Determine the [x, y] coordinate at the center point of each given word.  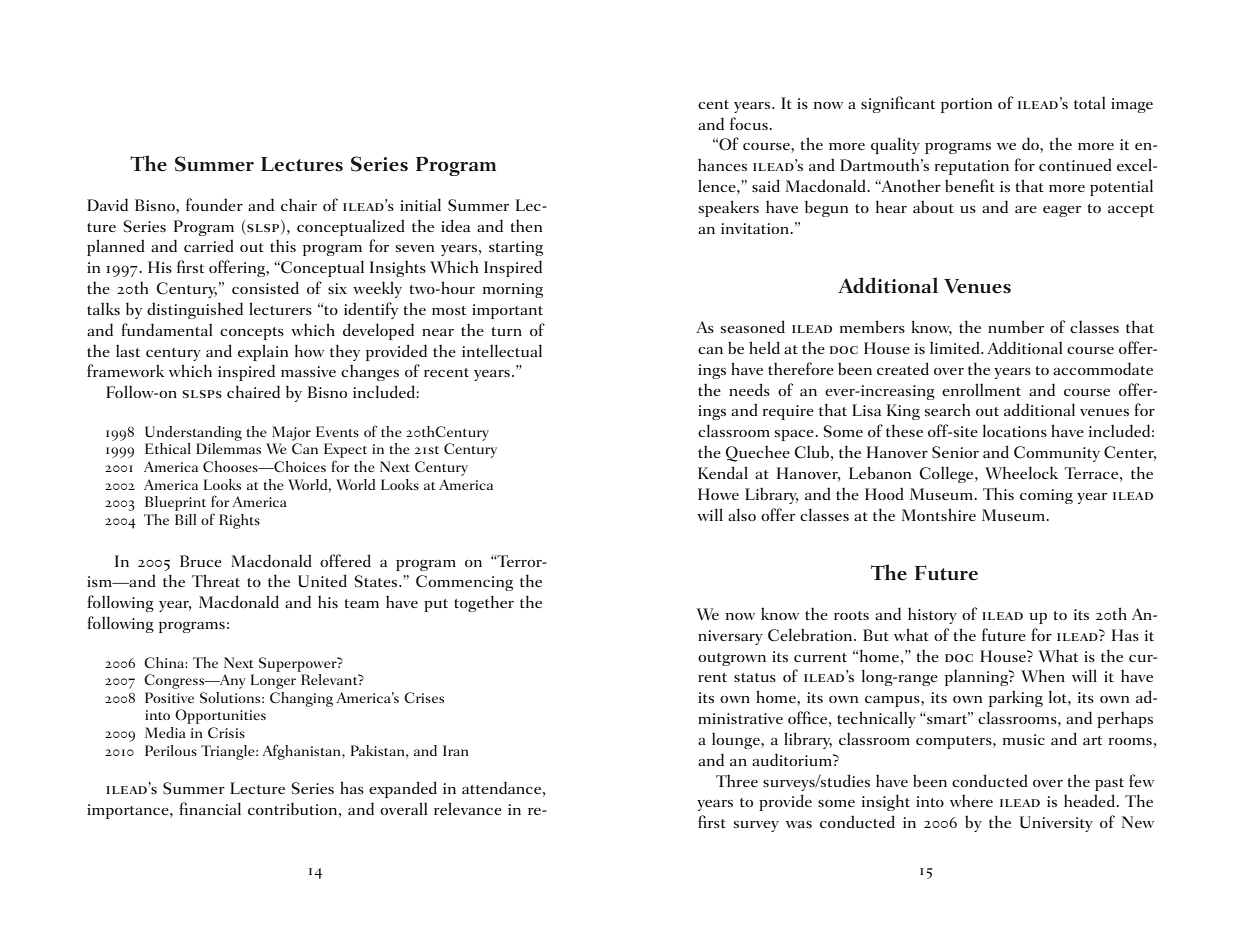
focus [750, 123]
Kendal [723, 472]
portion [966, 105]
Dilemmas [228, 448]
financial [210, 808]
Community [1057, 454]
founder [214, 204]
